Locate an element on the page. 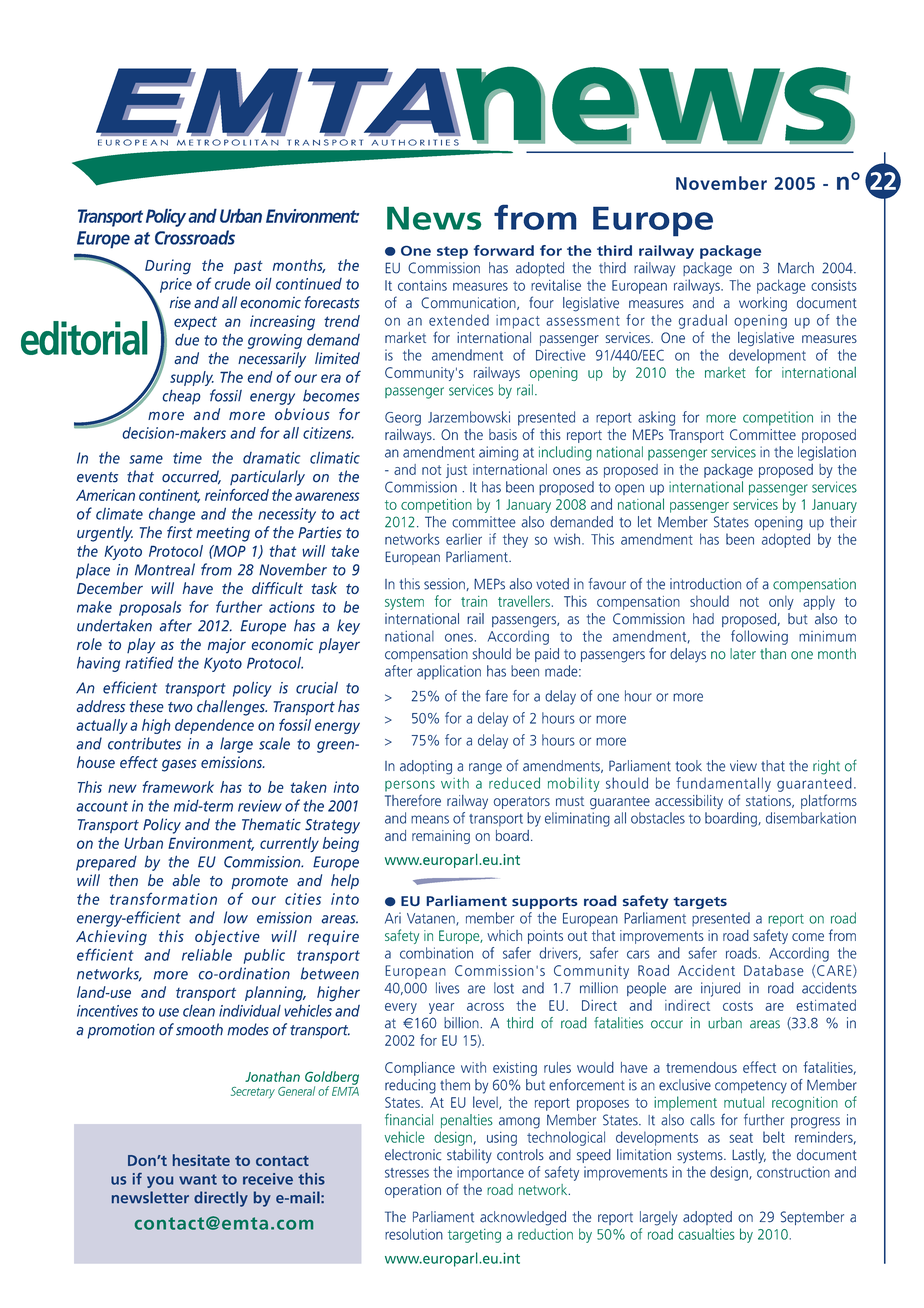  Montreal is located at coordinates (165, 569).
